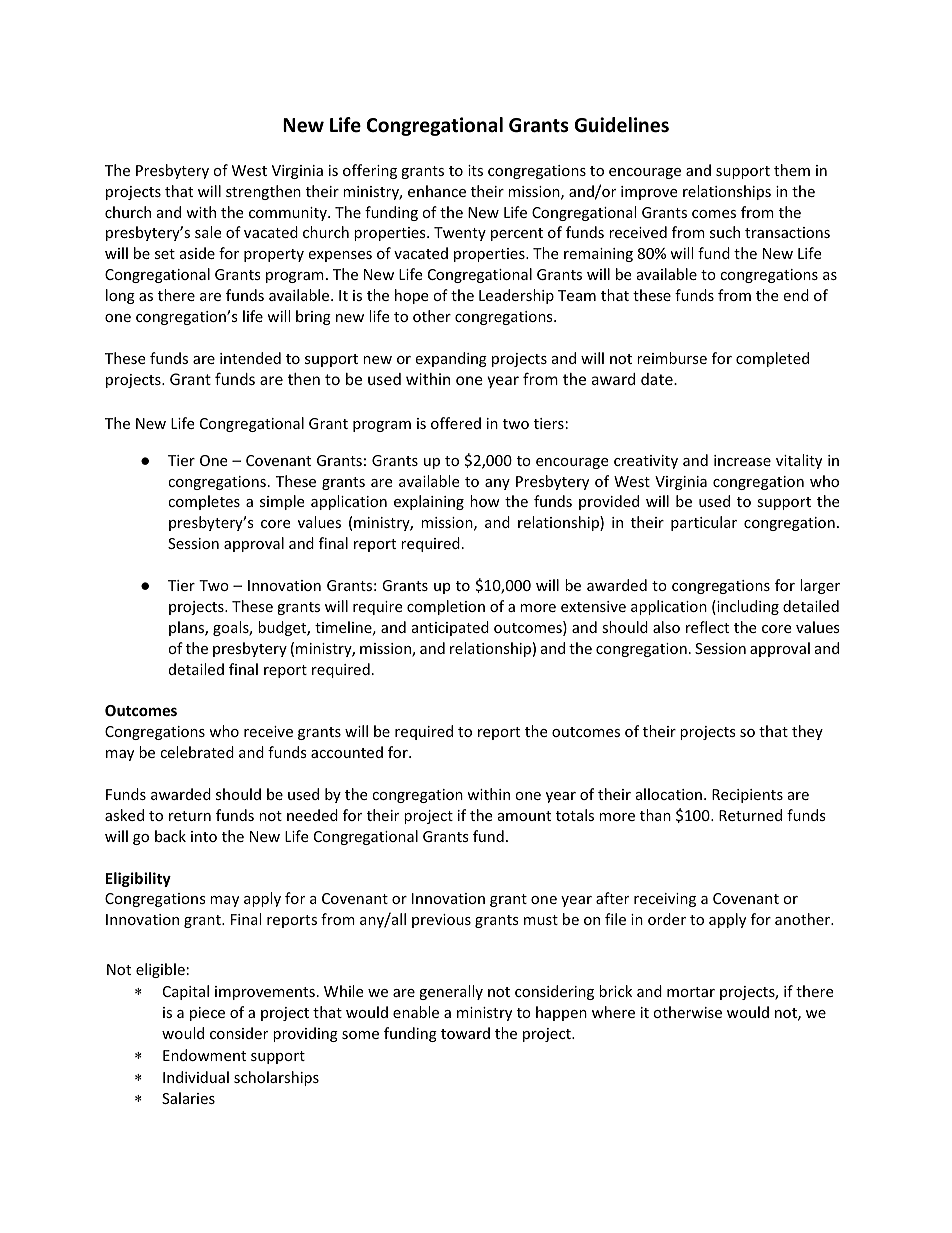 This screenshot has width=952, height=1233. Describe the element at coordinates (208, 232) in the screenshot. I see `sale` at that location.
